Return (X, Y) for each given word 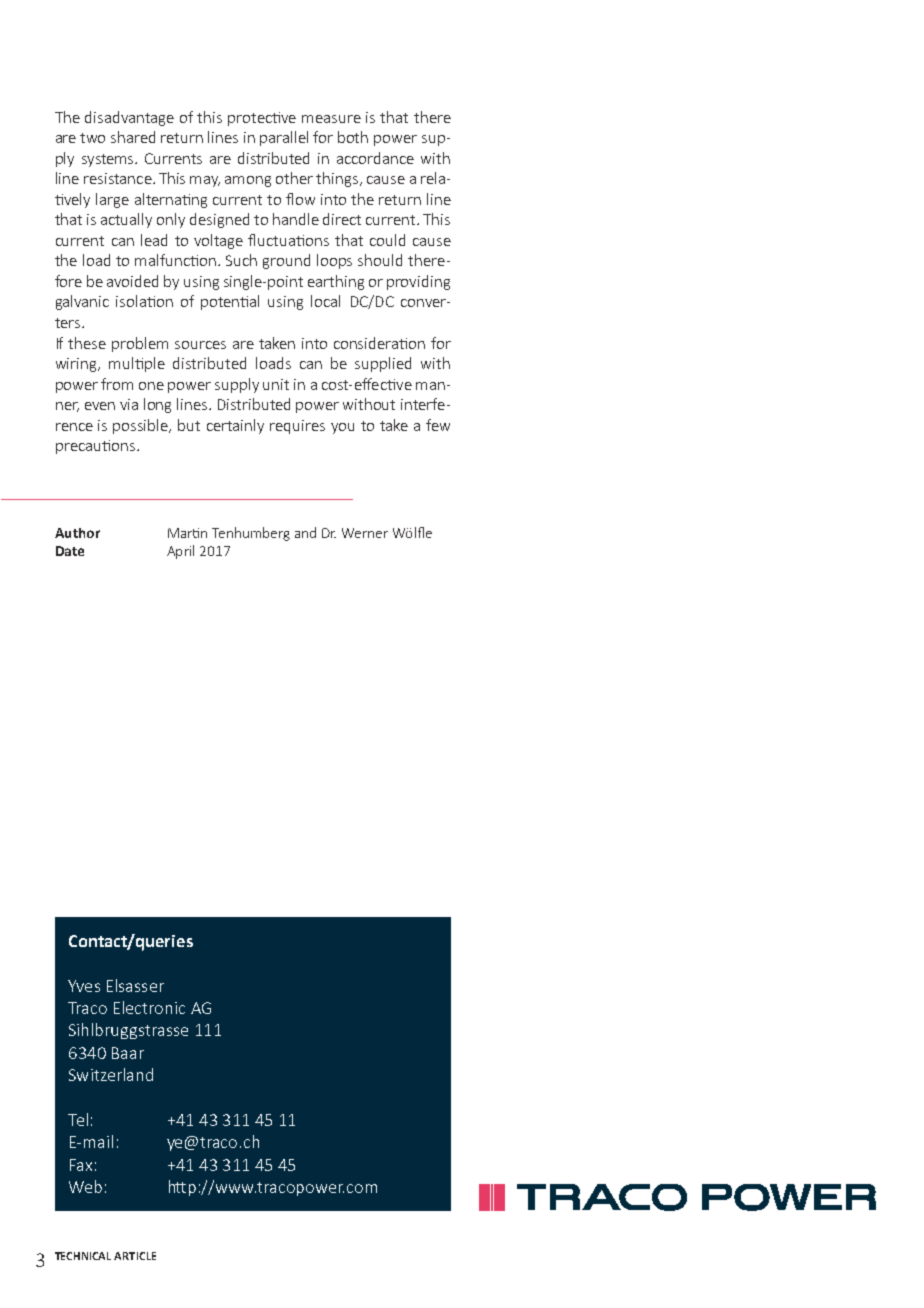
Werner (365, 533)
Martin (187, 533)
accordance (375, 158)
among (248, 181)
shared (133, 137)
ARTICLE (135, 1256)
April (180, 552)
